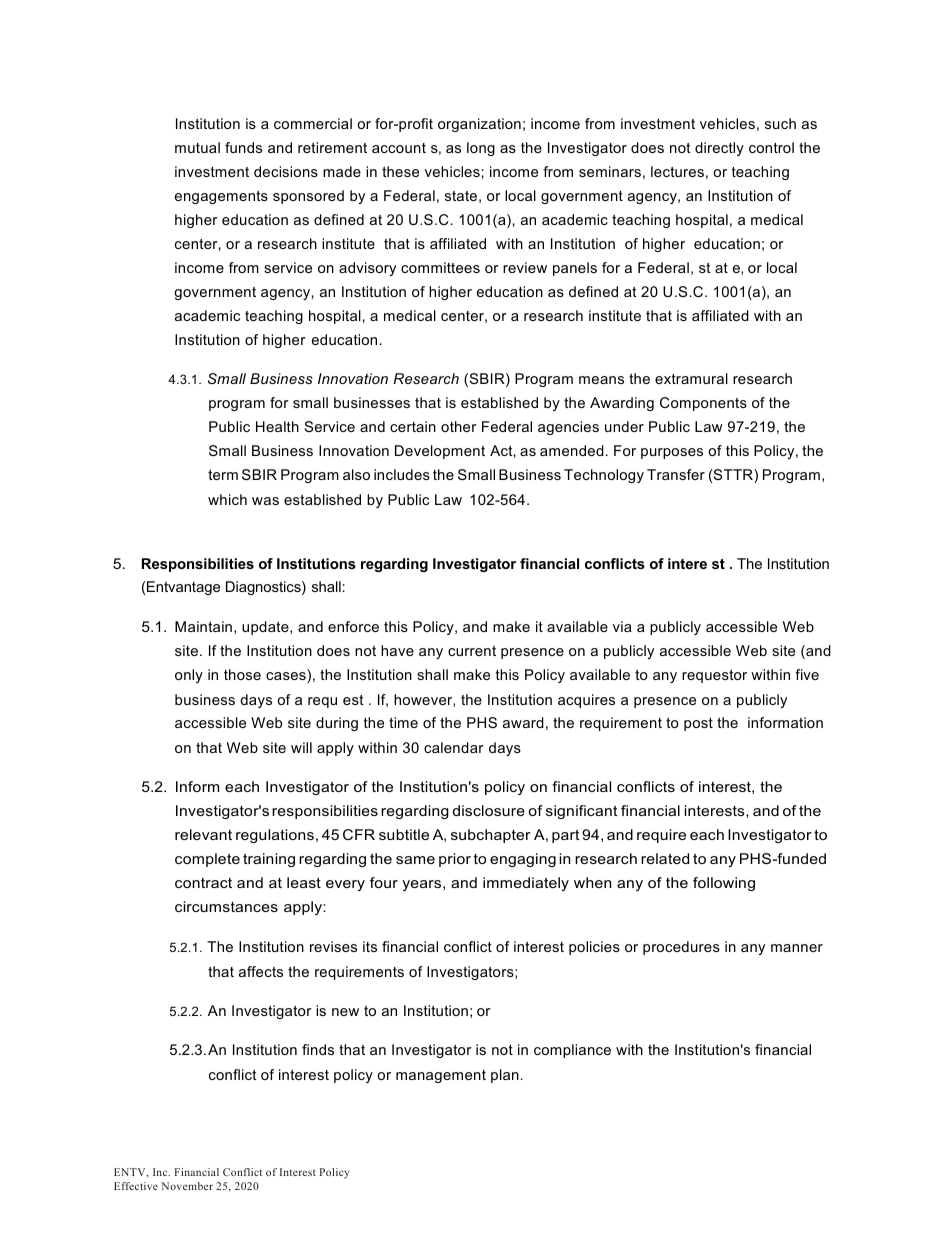 The height and width of the page is (1233, 952). Describe the element at coordinates (472, 651) in the page. I see `current` at that location.
